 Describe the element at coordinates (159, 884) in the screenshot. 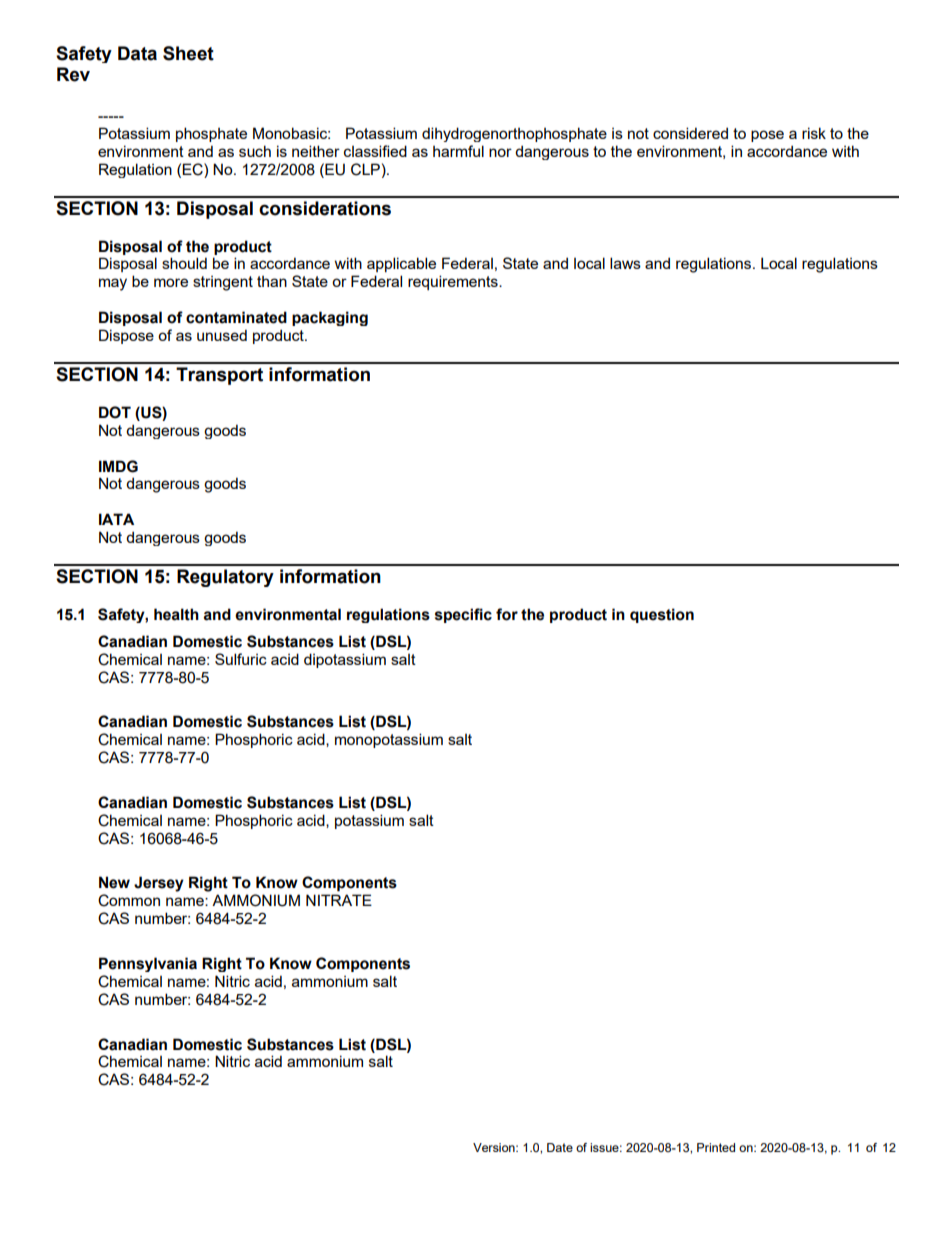

I see `Jersey` at that location.
